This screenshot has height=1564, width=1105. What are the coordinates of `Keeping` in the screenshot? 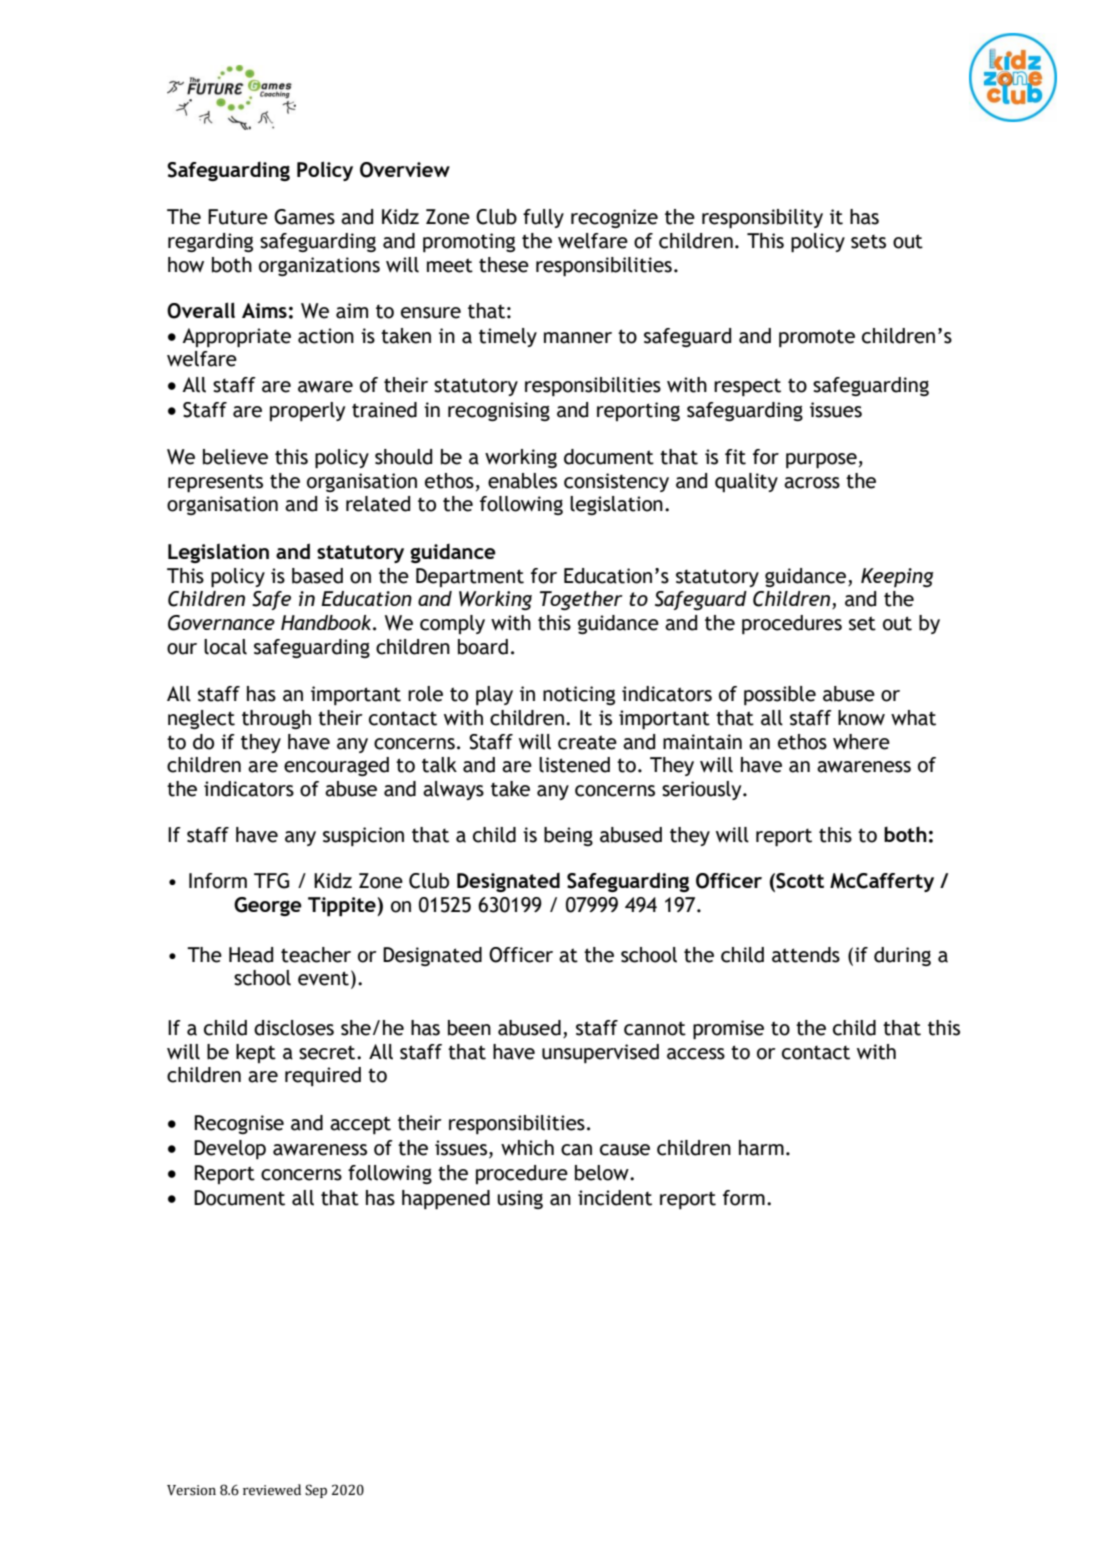 It's located at (897, 577).
